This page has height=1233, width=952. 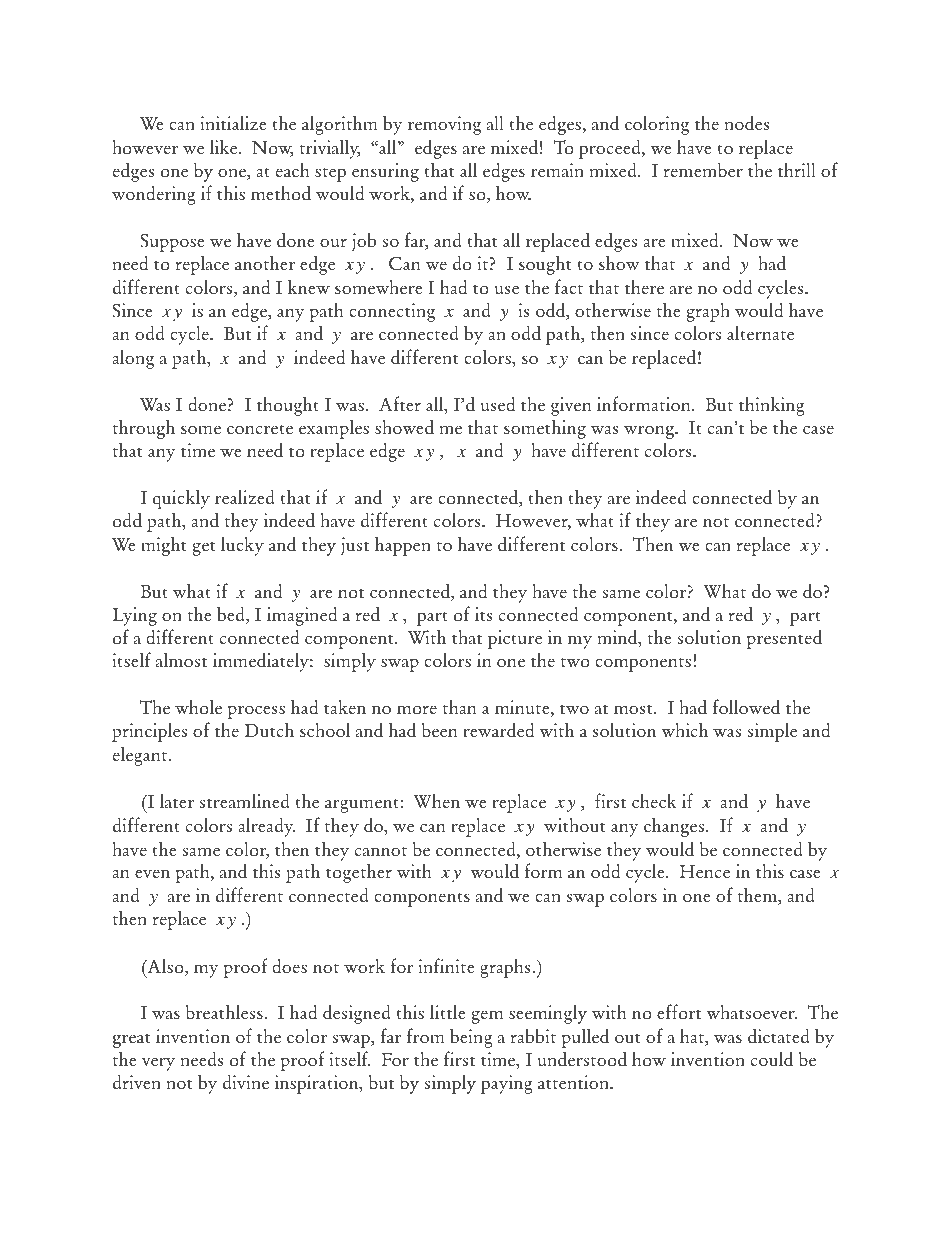 What do you see at coordinates (260, 430) in the page?
I see `concrete` at bounding box center [260, 430].
